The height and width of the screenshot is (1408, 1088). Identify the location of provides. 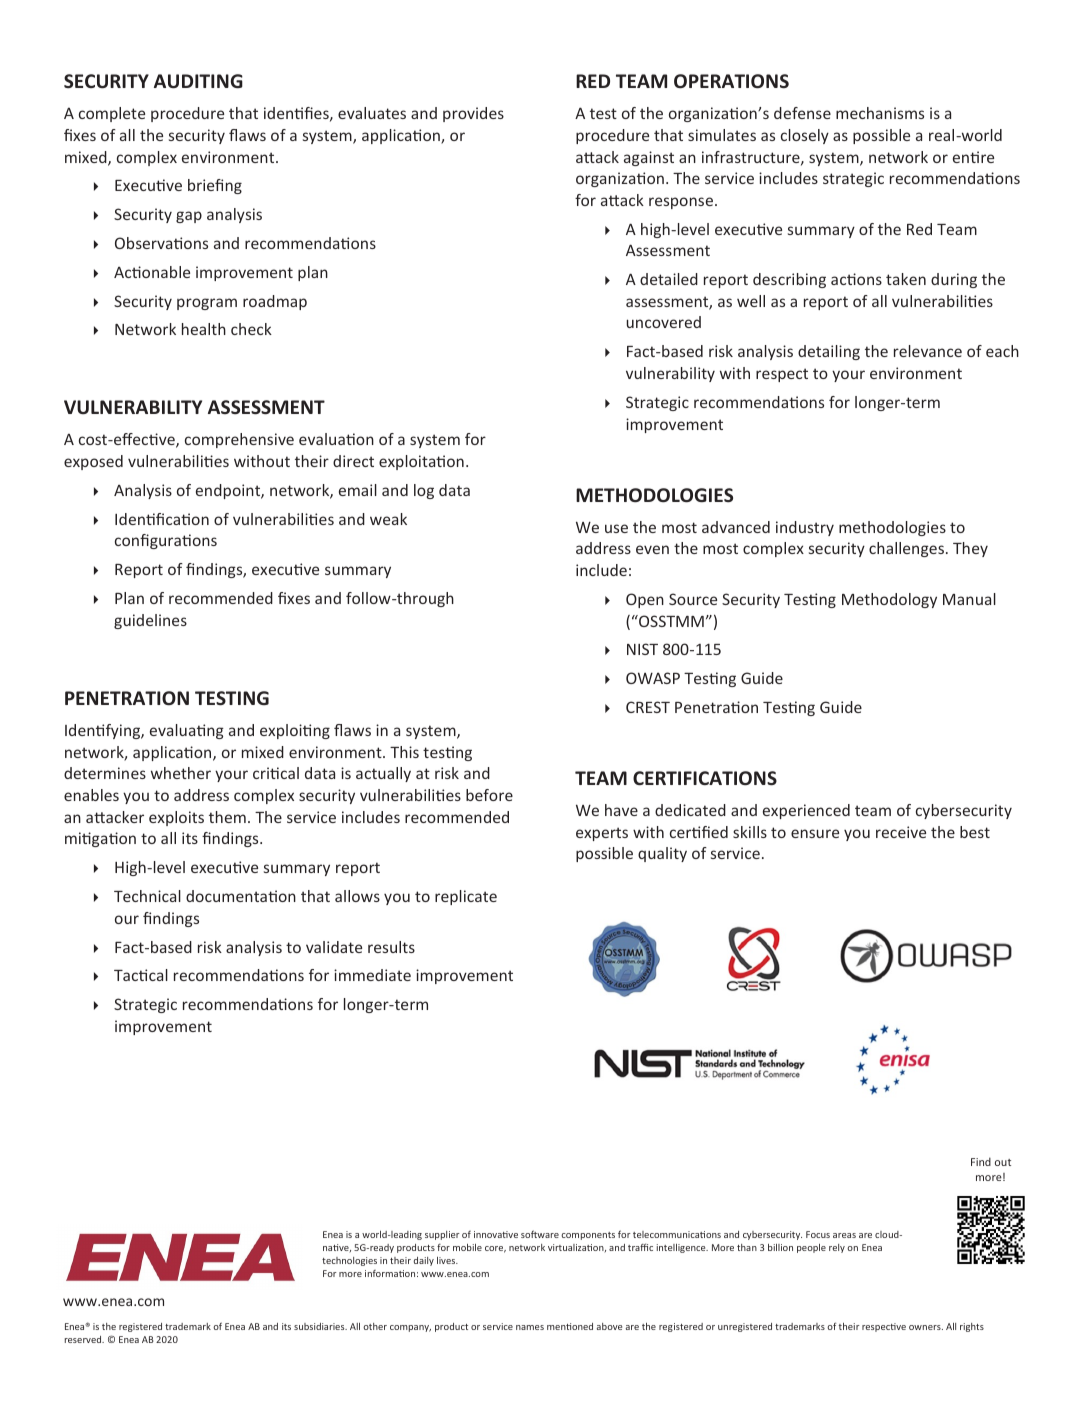
(473, 114).
